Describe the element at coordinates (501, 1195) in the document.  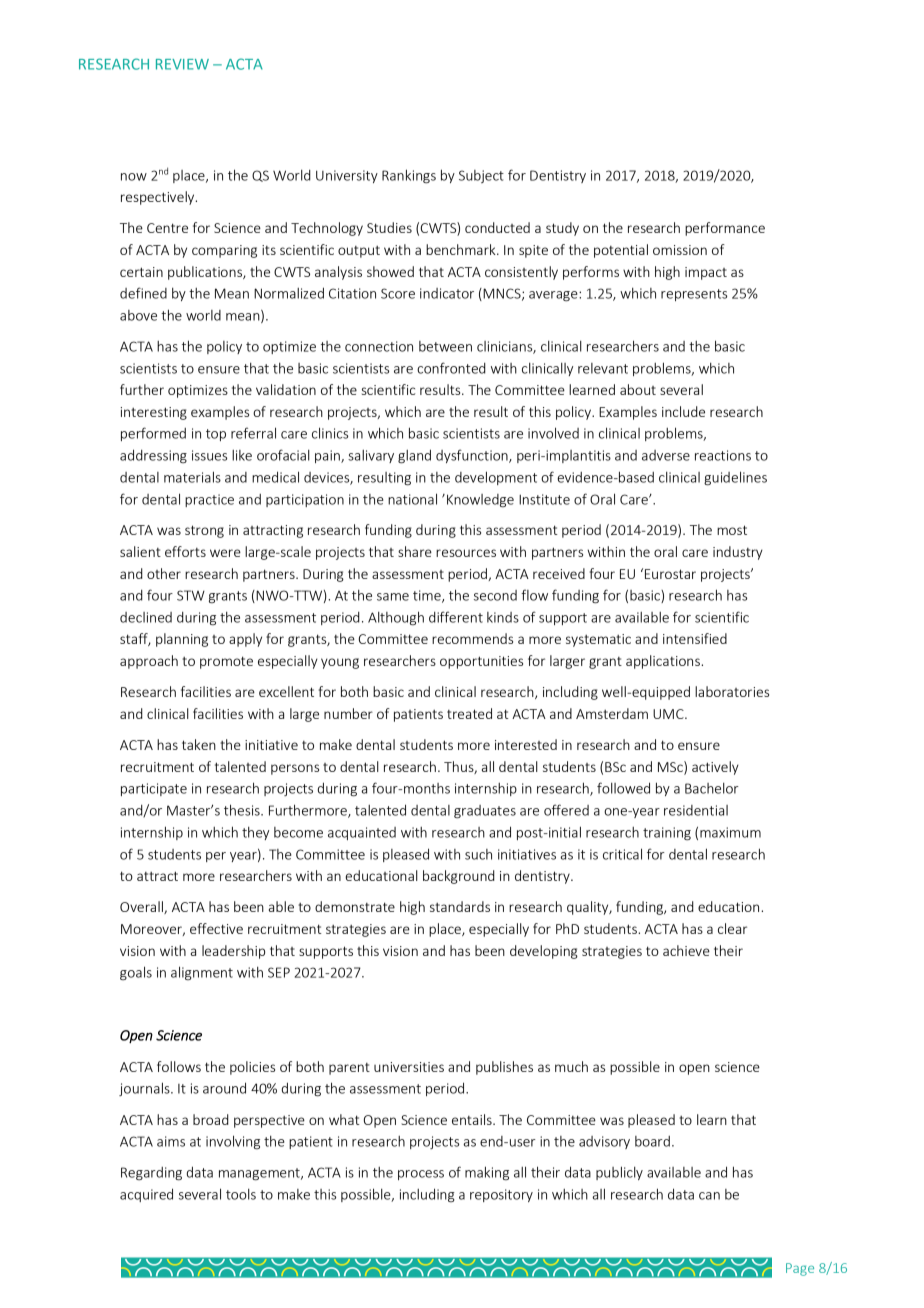
I see `repository` at that location.
